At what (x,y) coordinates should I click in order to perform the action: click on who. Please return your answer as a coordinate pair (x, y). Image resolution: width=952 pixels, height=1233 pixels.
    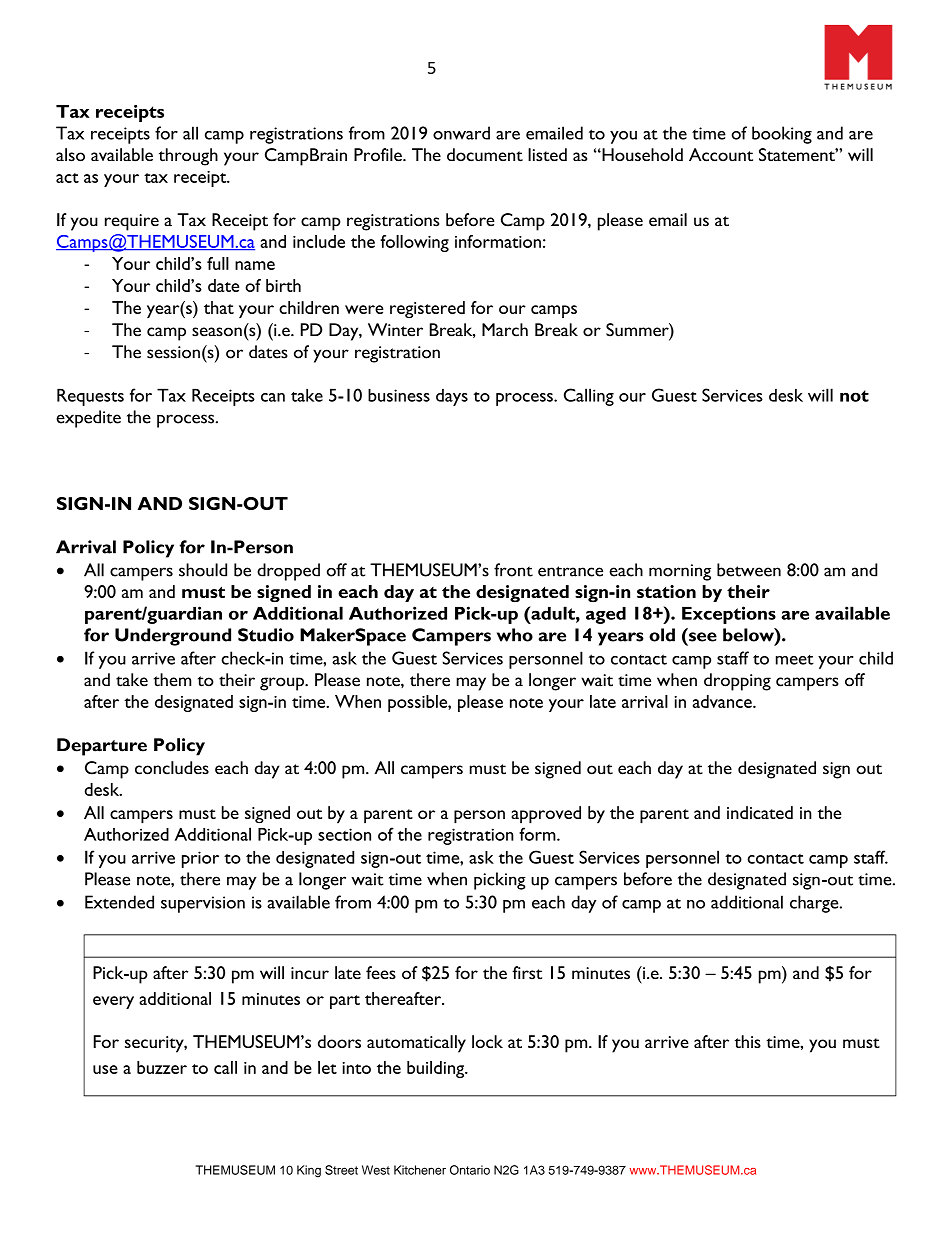
    Looking at the image, I should click on (515, 635).
